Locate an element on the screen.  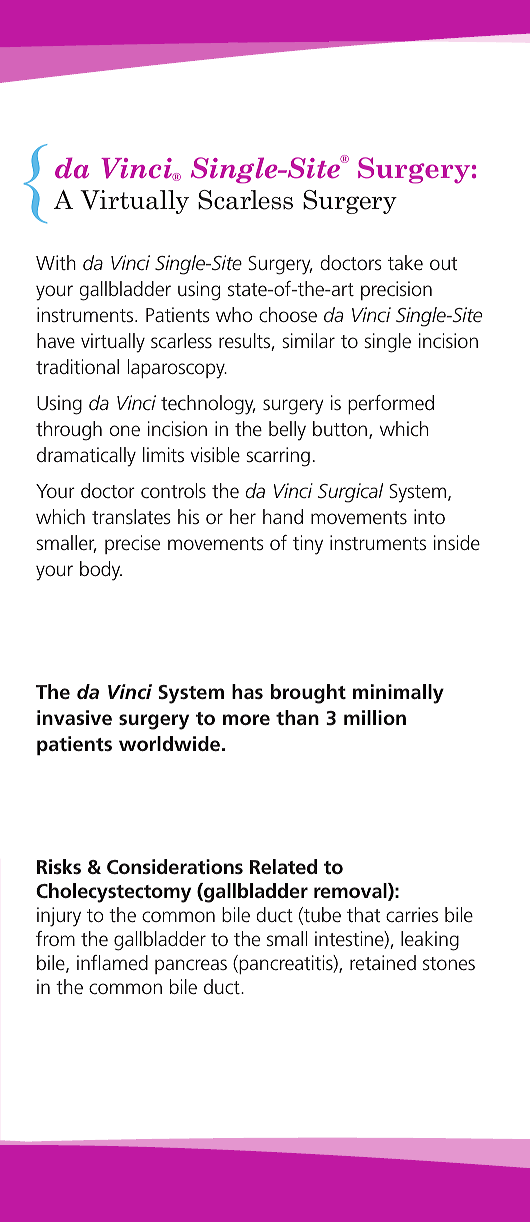
has is located at coordinates (247, 691).
